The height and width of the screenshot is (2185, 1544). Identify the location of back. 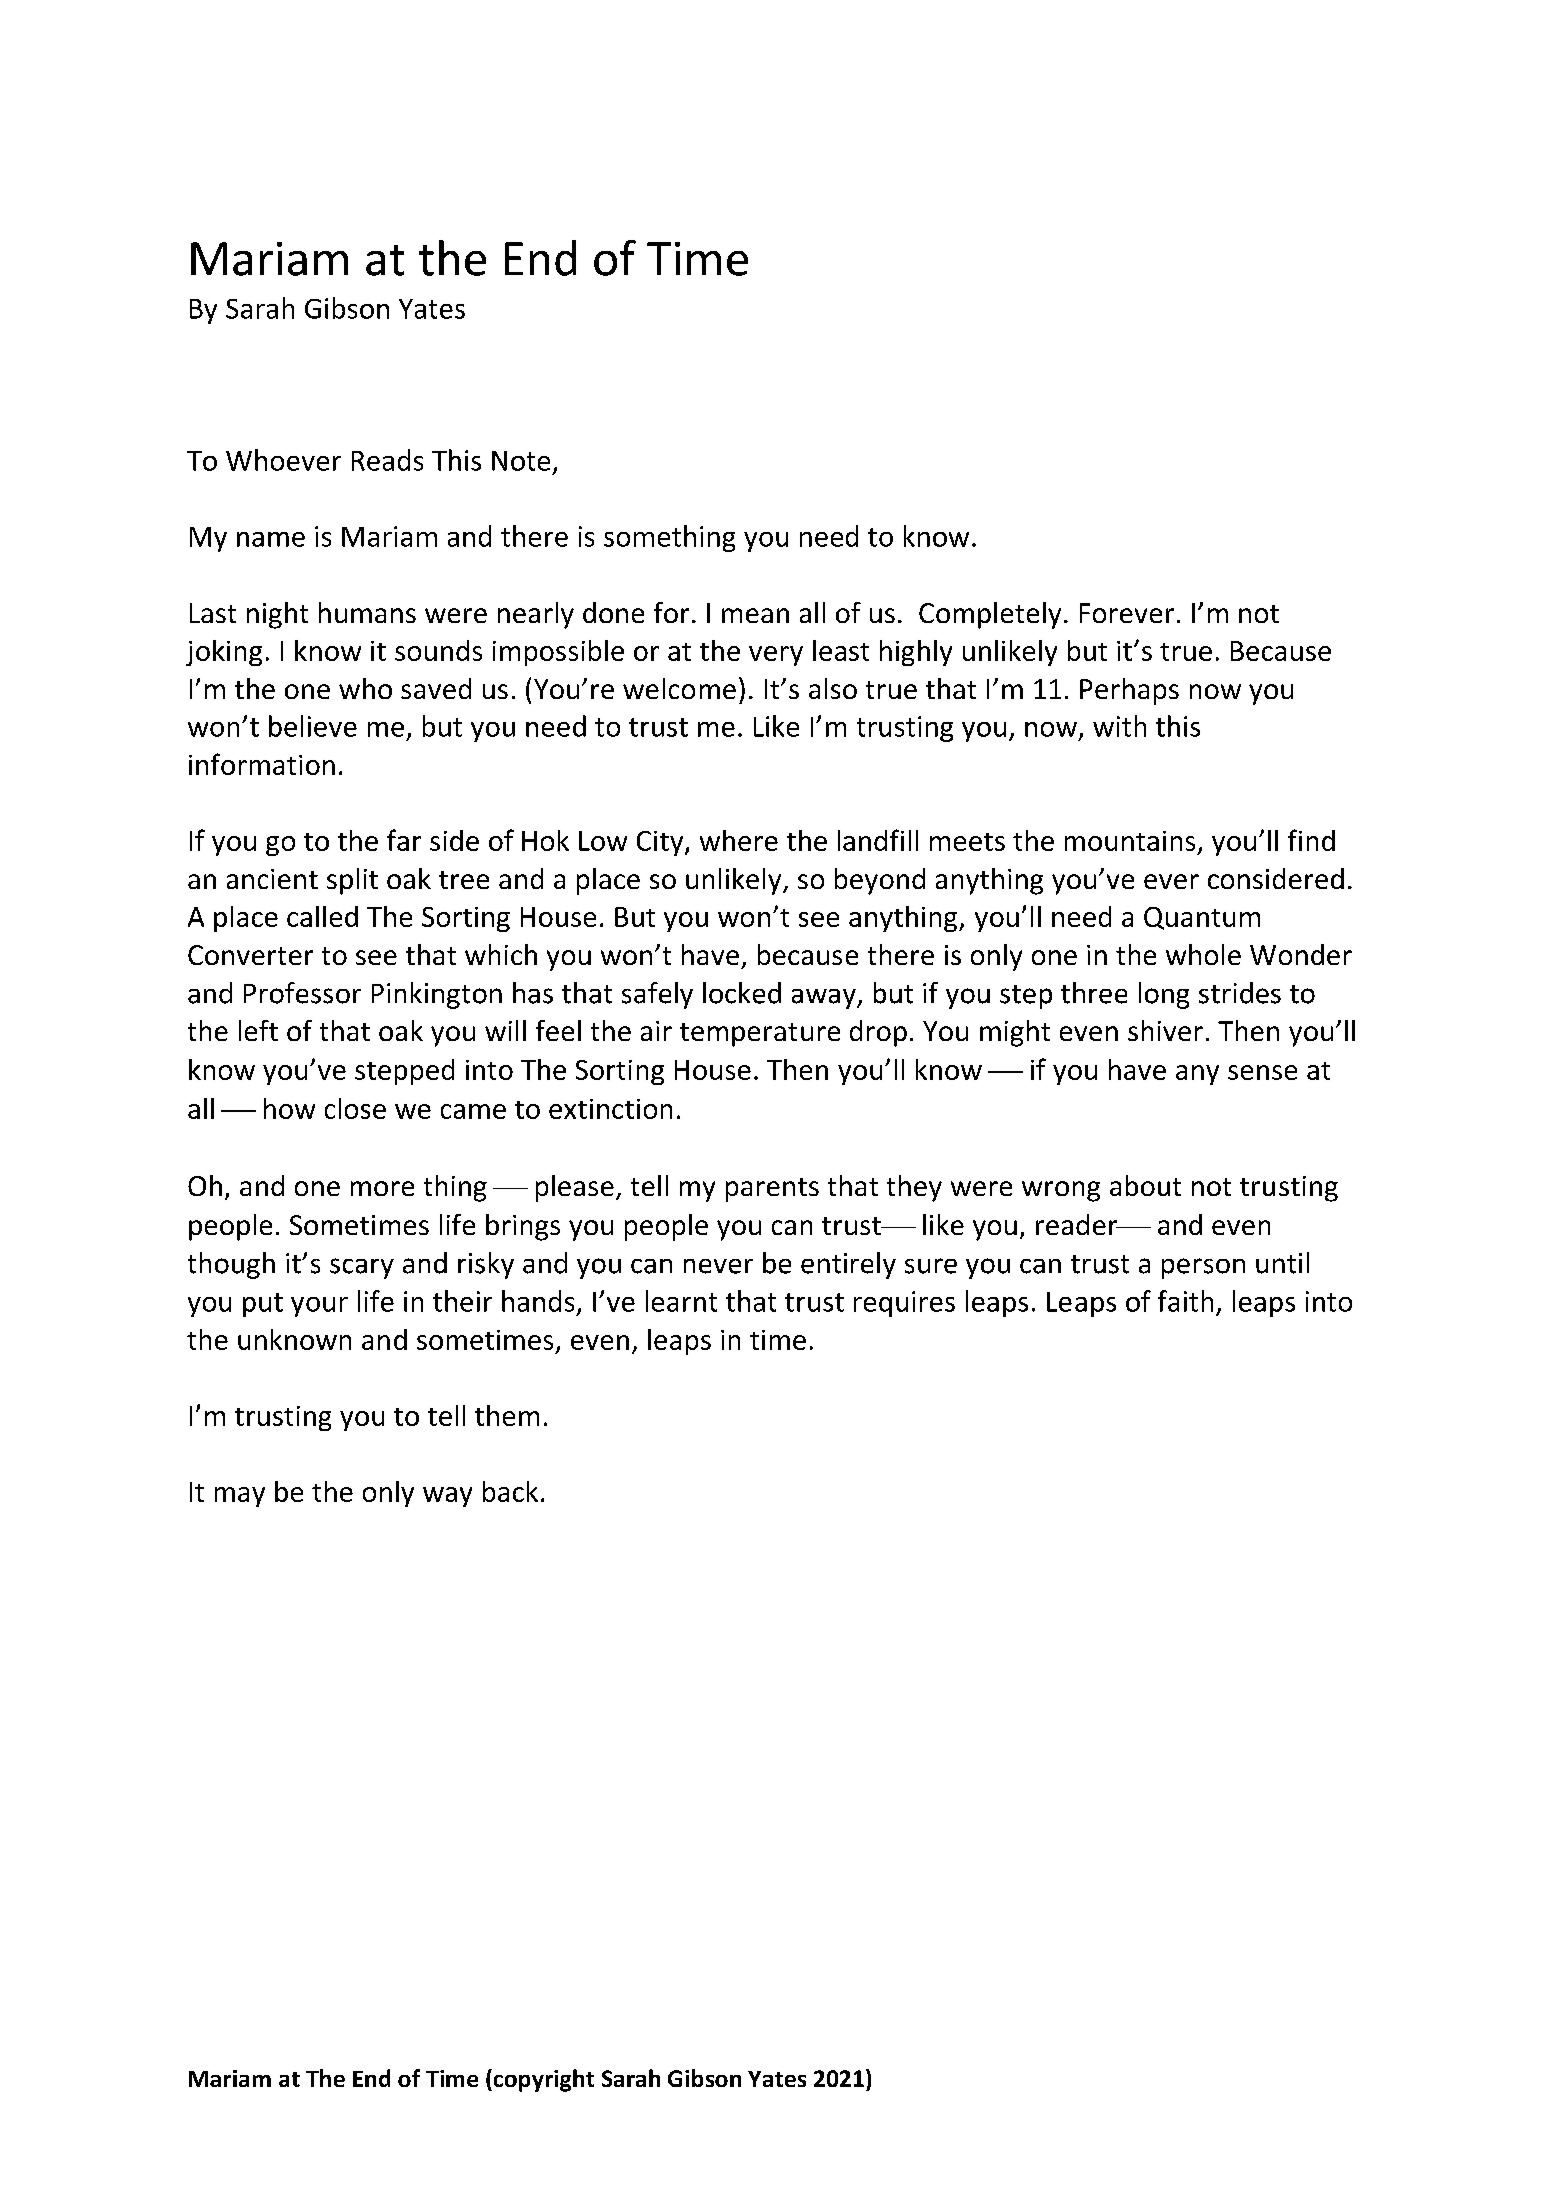
(510, 1491).
